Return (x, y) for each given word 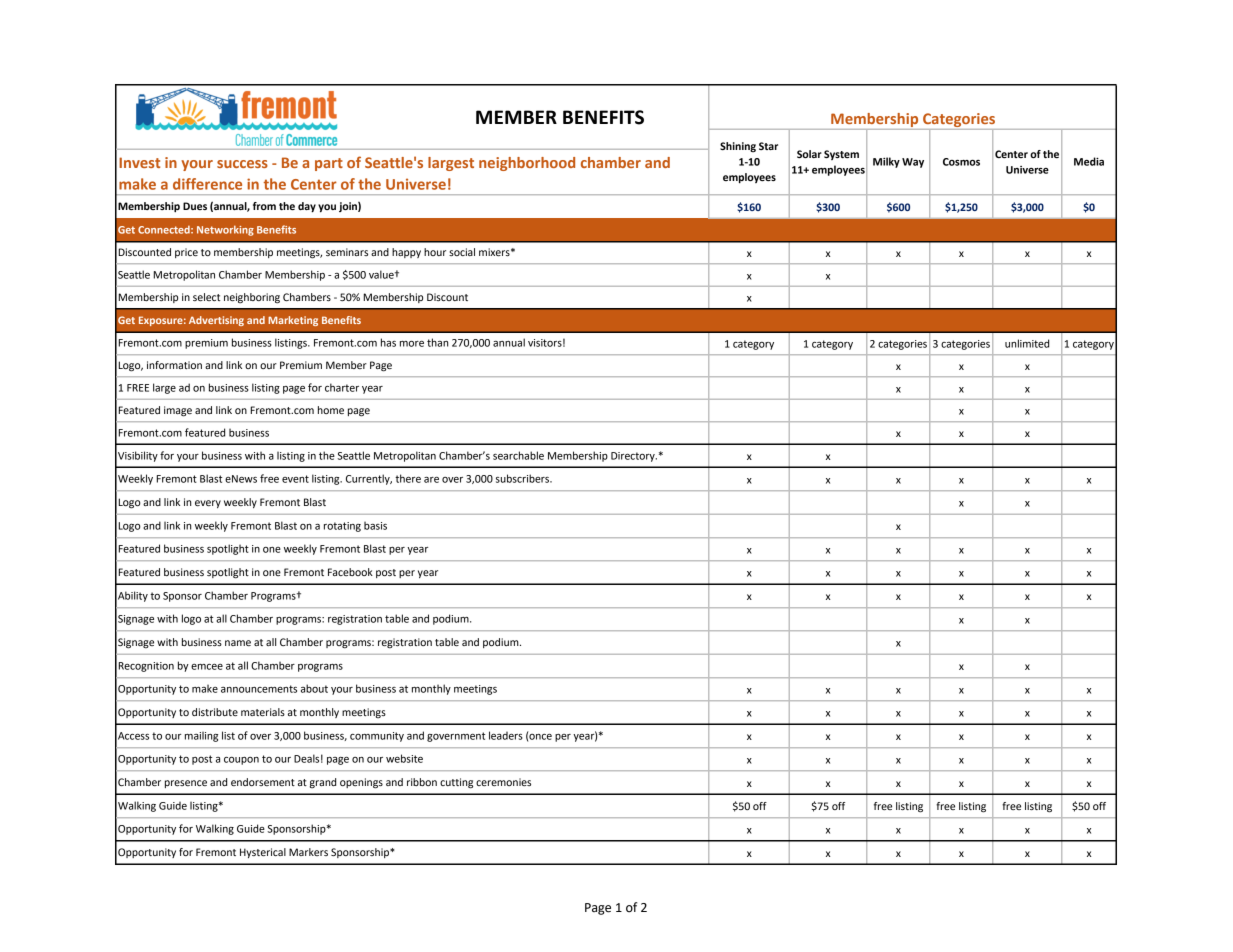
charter (342, 387)
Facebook (350, 572)
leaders (506, 735)
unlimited (1027, 343)
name (238, 643)
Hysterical (263, 853)
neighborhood (527, 164)
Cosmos (961, 162)
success (242, 164)
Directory (634, 457)
